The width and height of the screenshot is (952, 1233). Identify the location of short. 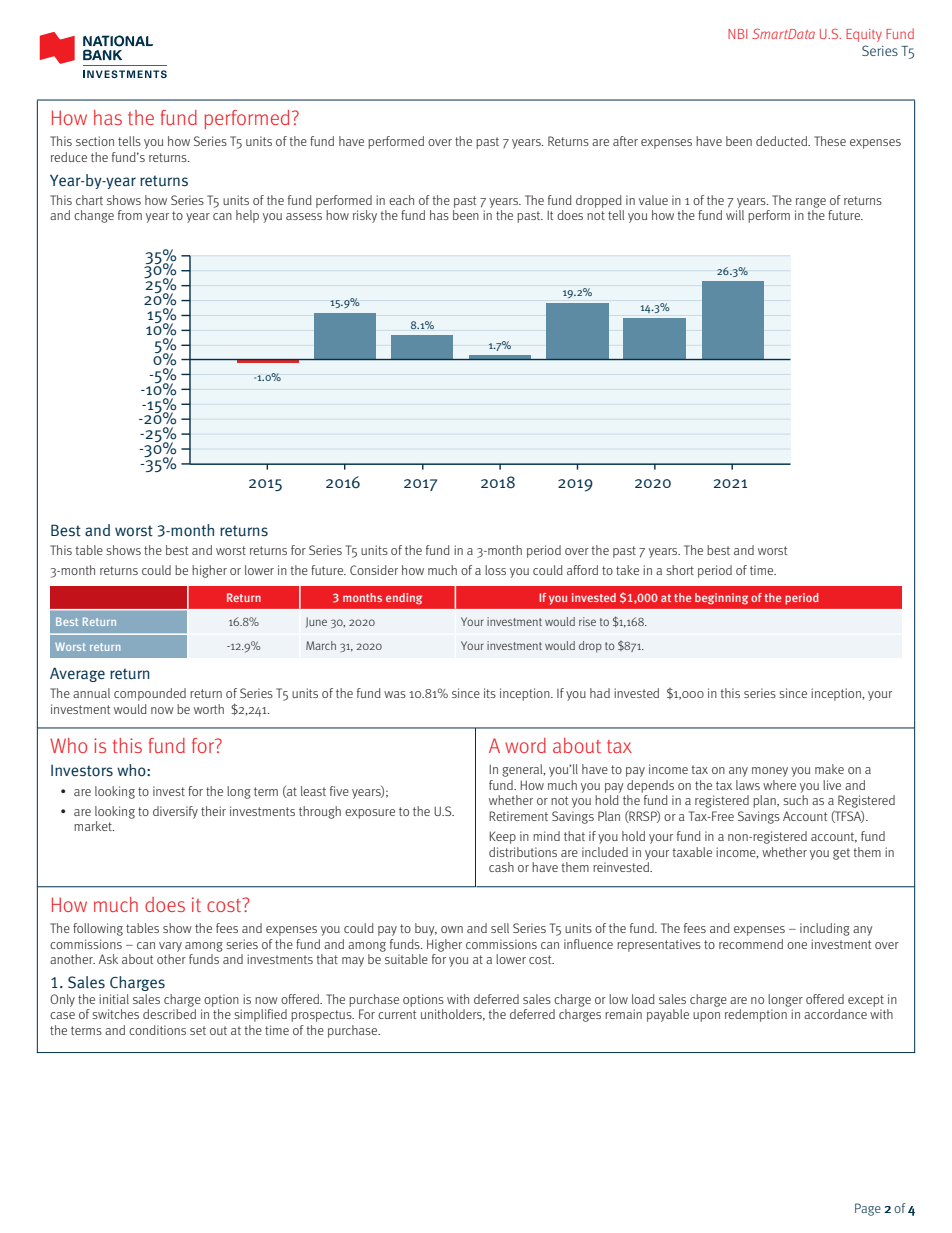
(680, 570).
